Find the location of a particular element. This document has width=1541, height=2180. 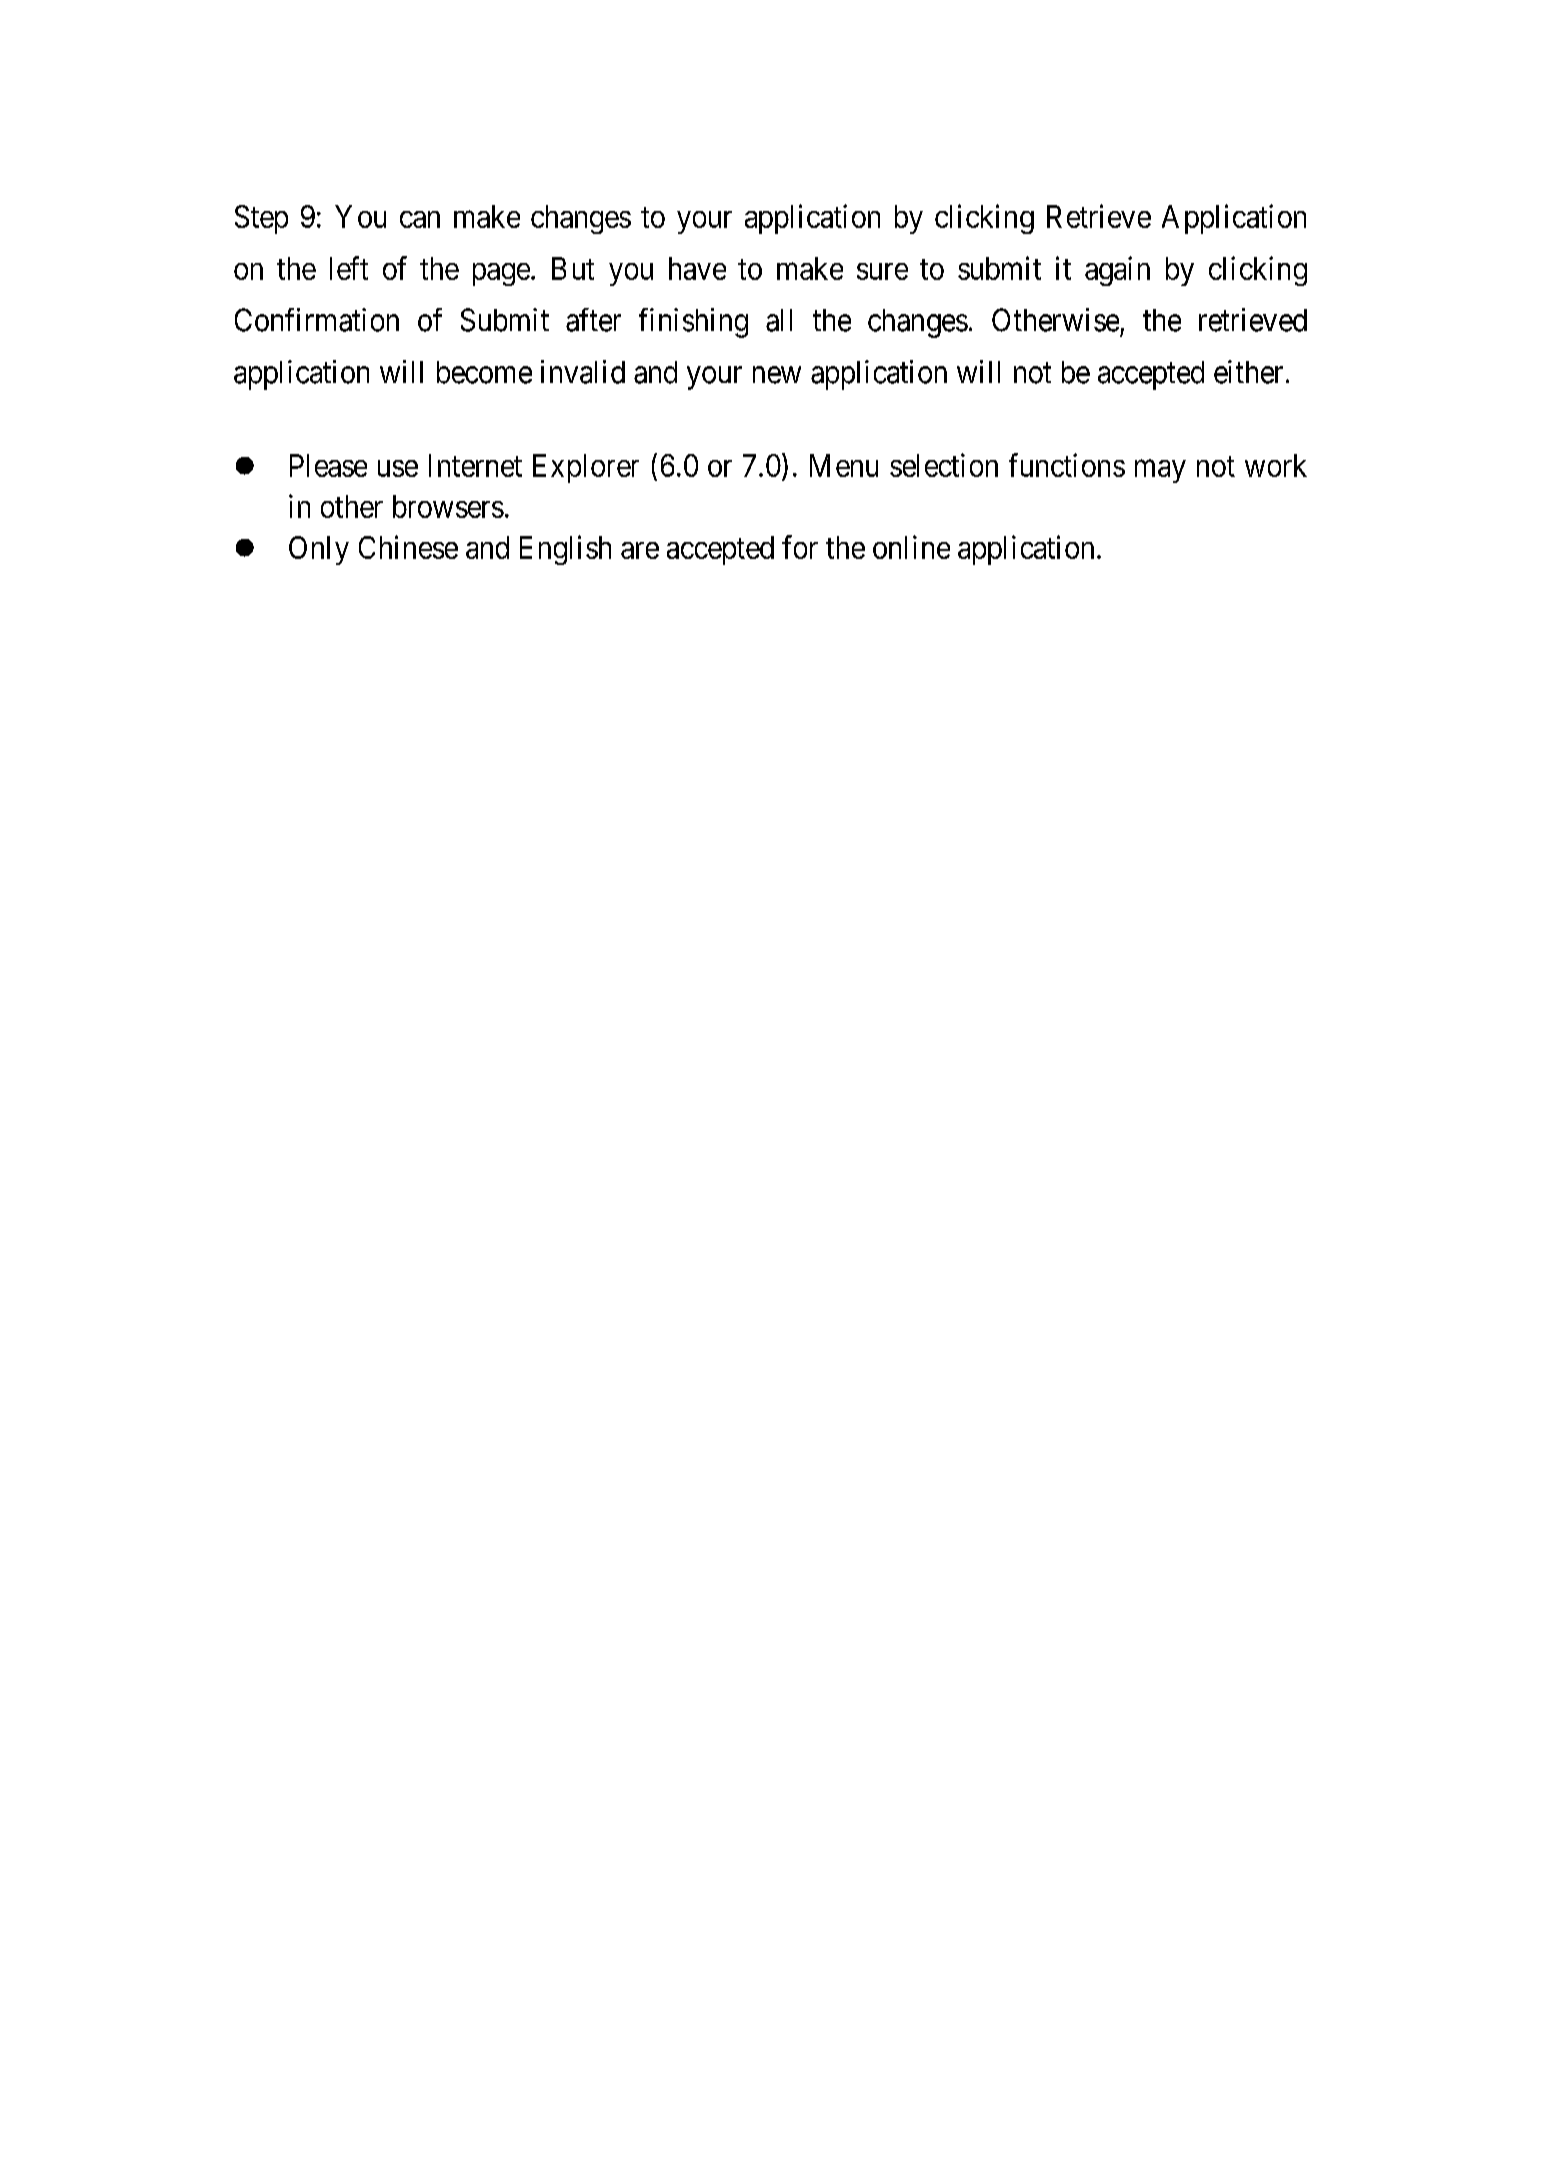

online is located at coordinates (911, 547).
